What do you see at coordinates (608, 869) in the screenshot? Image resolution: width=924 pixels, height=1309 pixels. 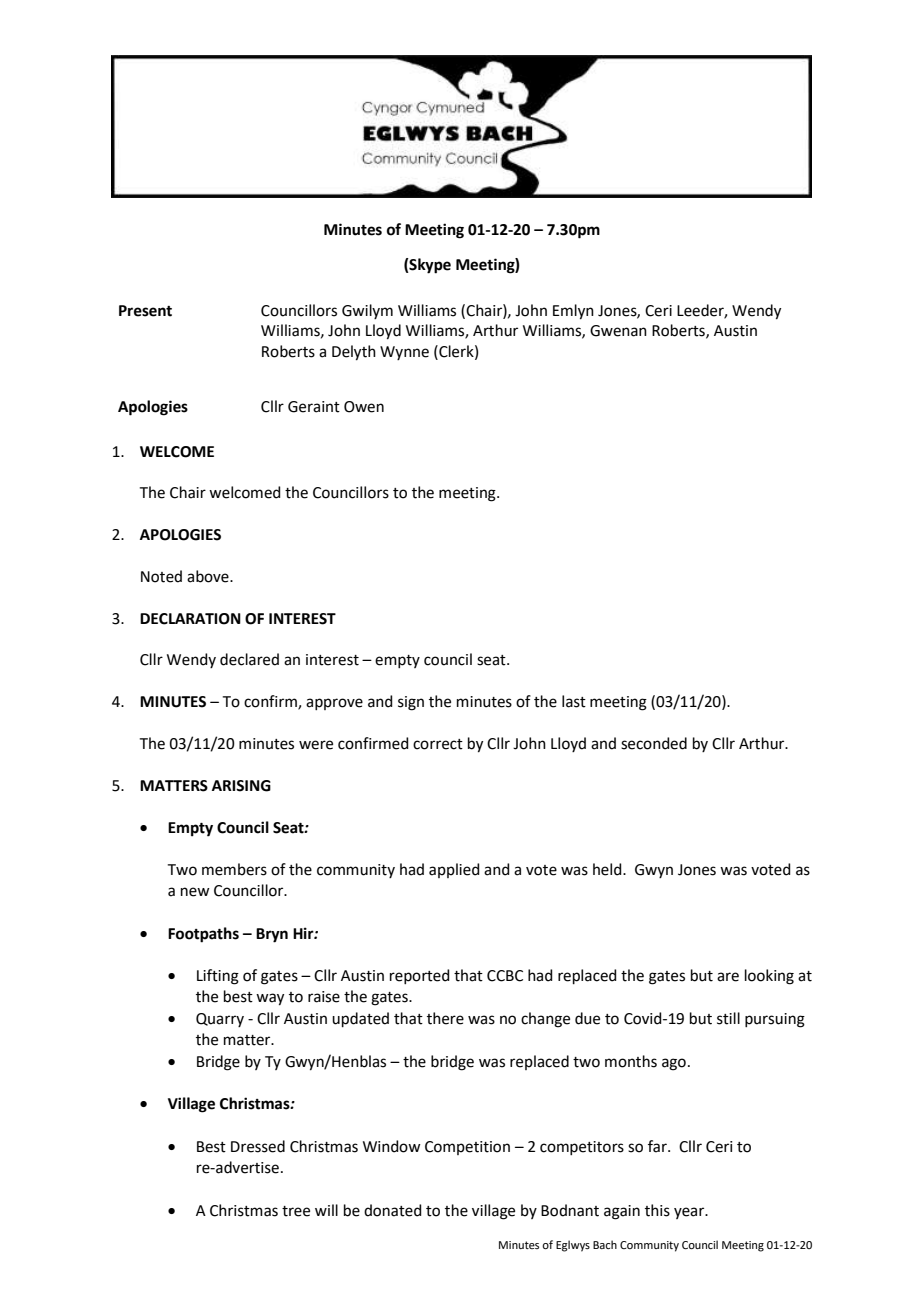 I see `held` at bounding box center [608, 869].
